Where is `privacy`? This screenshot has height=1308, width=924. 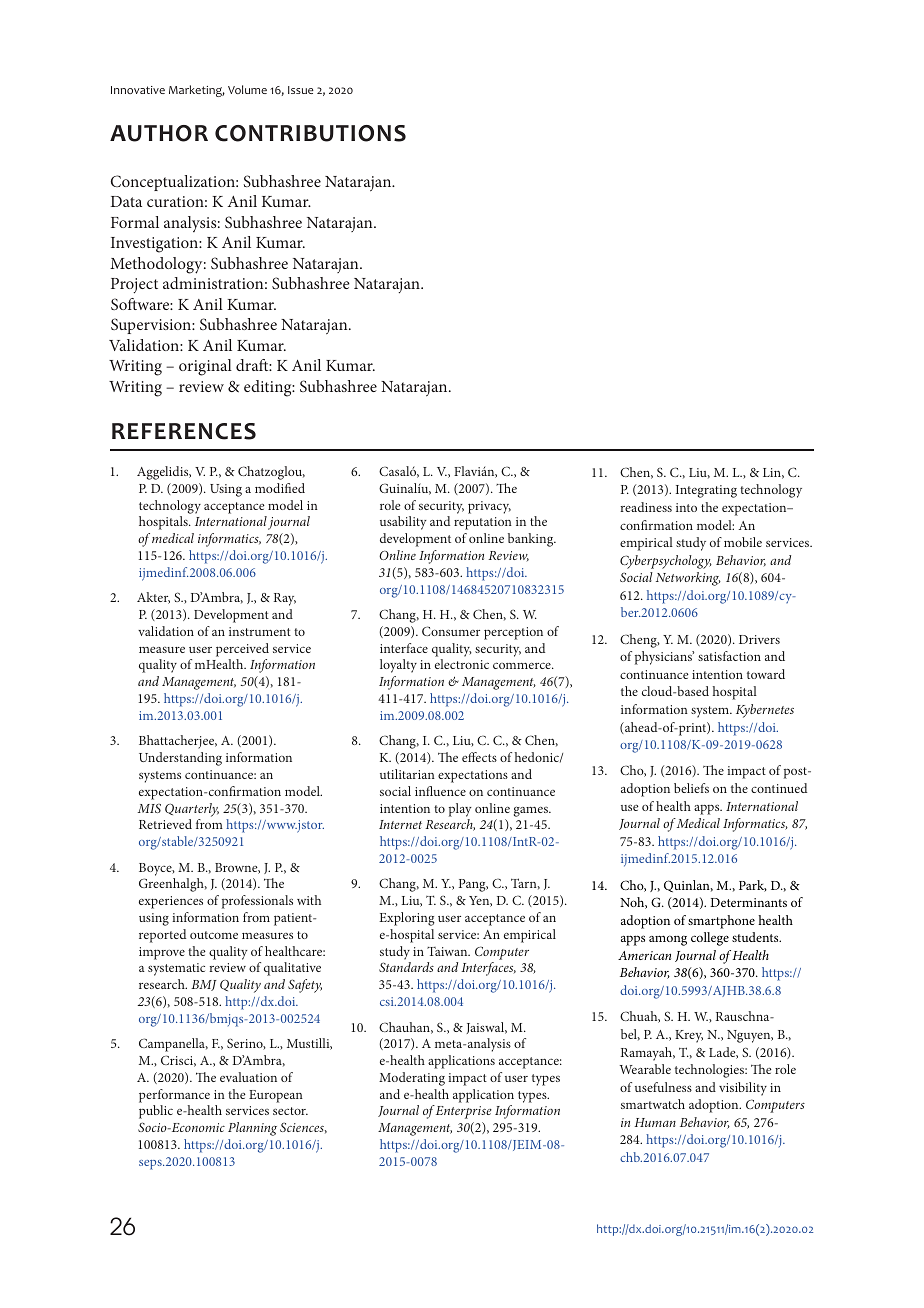
privacy is located at coordinates (489, 507).
